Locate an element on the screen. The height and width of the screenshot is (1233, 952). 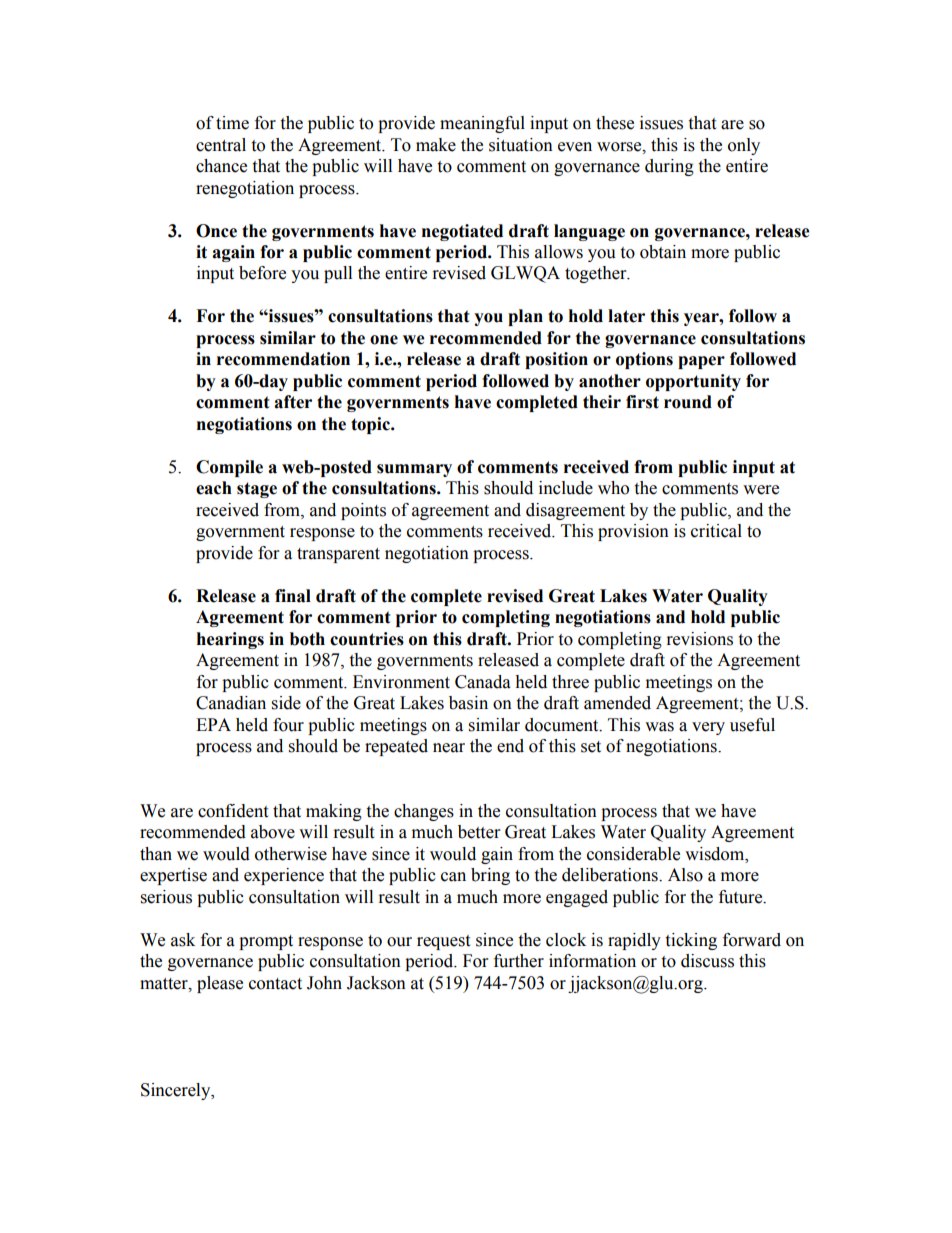
during is located at coordinates (669, 167).
